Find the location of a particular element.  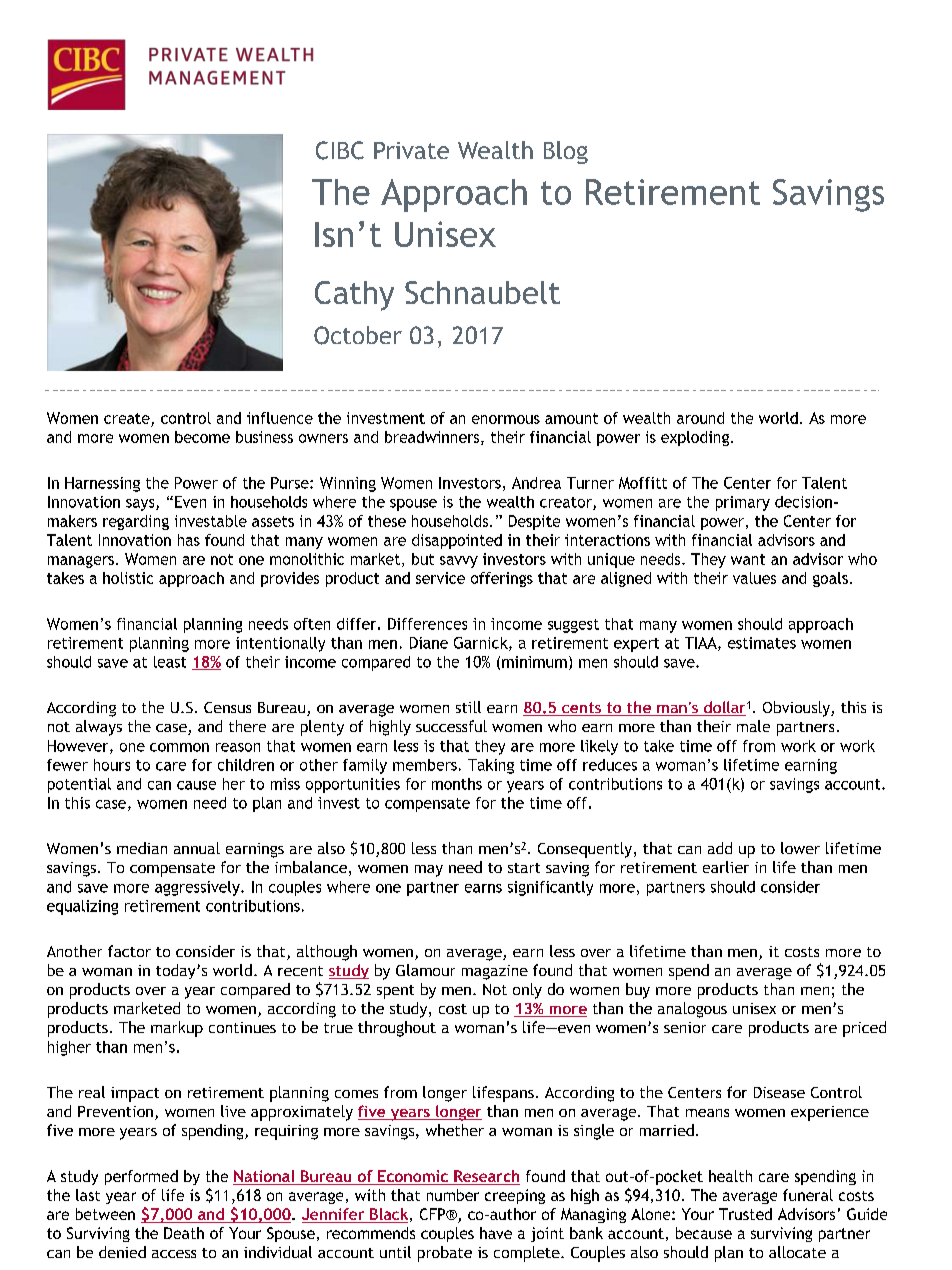

magazine is located at coordinates (495, 972).
